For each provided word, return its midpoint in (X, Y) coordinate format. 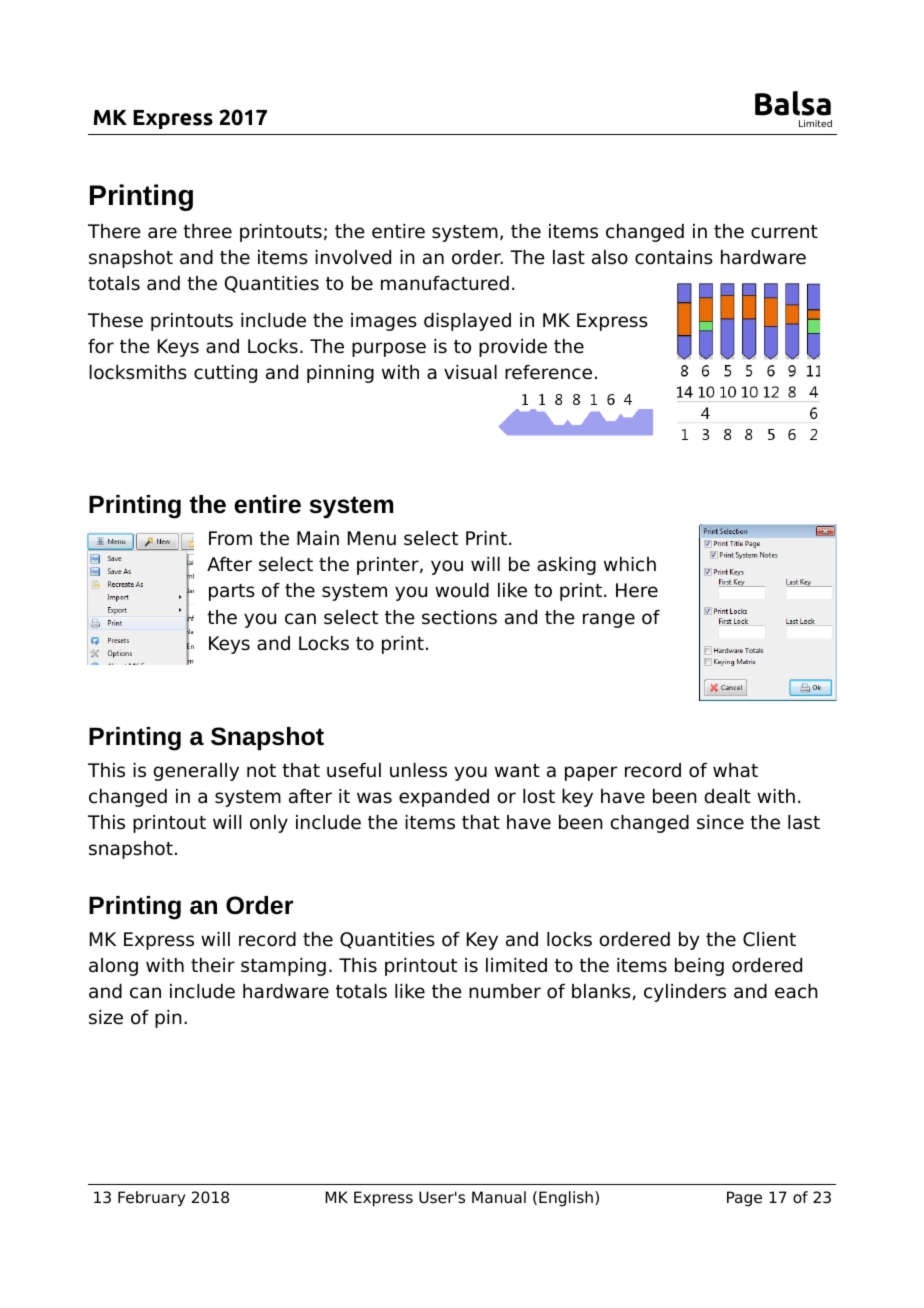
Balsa (793, 103)
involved (353, 257)
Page (744, 1199)
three (207, 231)
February (152, 1199)
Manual (499, 1197)
